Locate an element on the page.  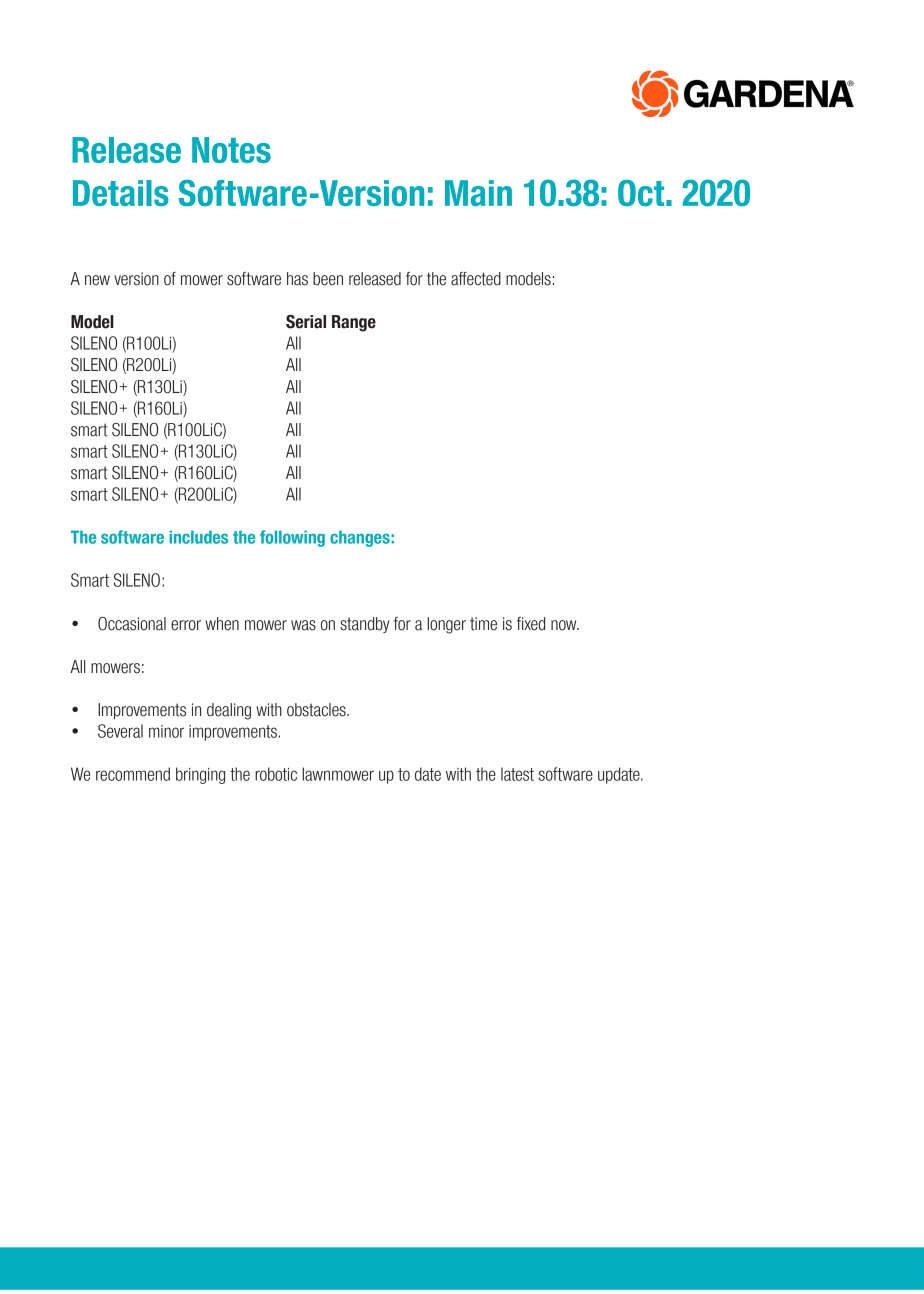
fixed is located at coordinates (531, 624).
